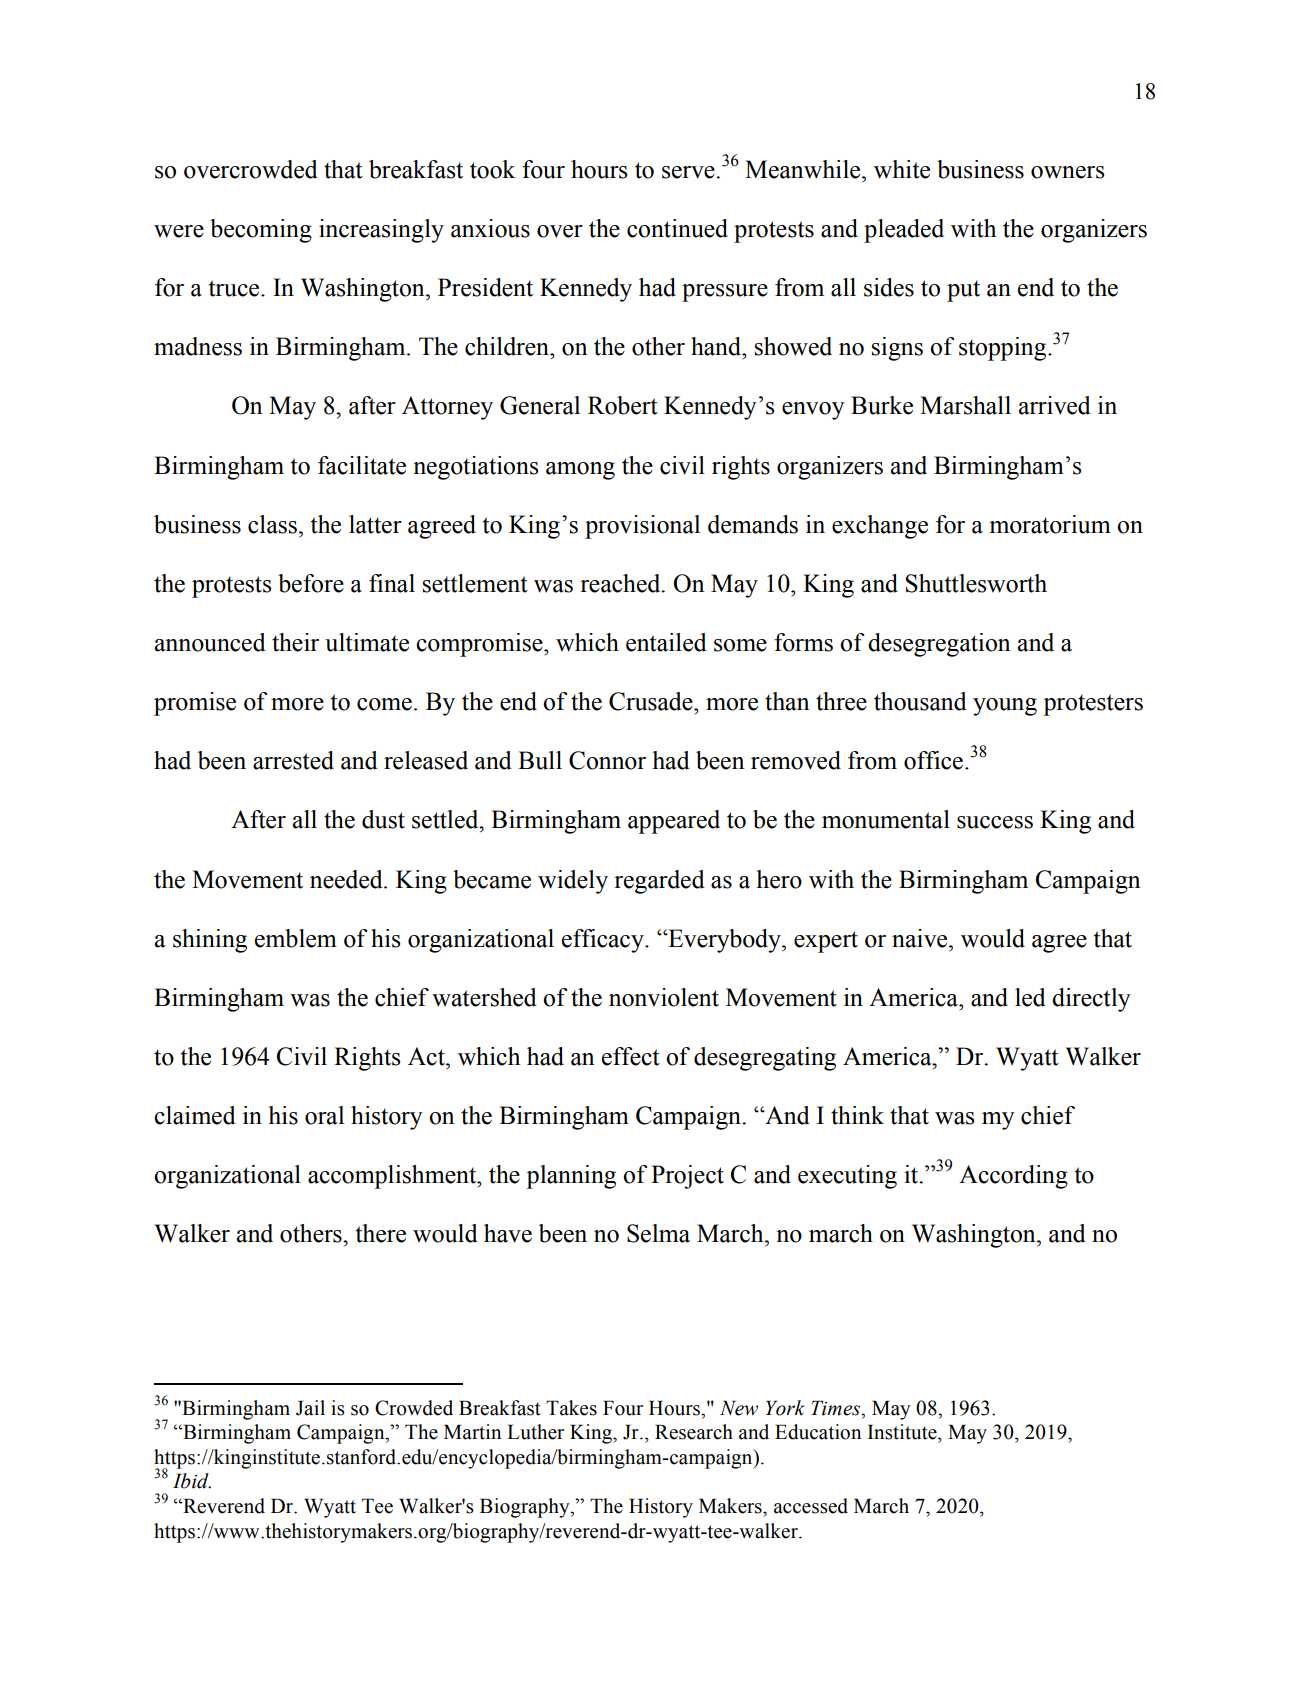 Image resolution: width=1311 pixels, height=1697 pixels. What do you see at coordinates (694, 1432) in the document?
I see `Research` at bounding box center [694, 1432].
